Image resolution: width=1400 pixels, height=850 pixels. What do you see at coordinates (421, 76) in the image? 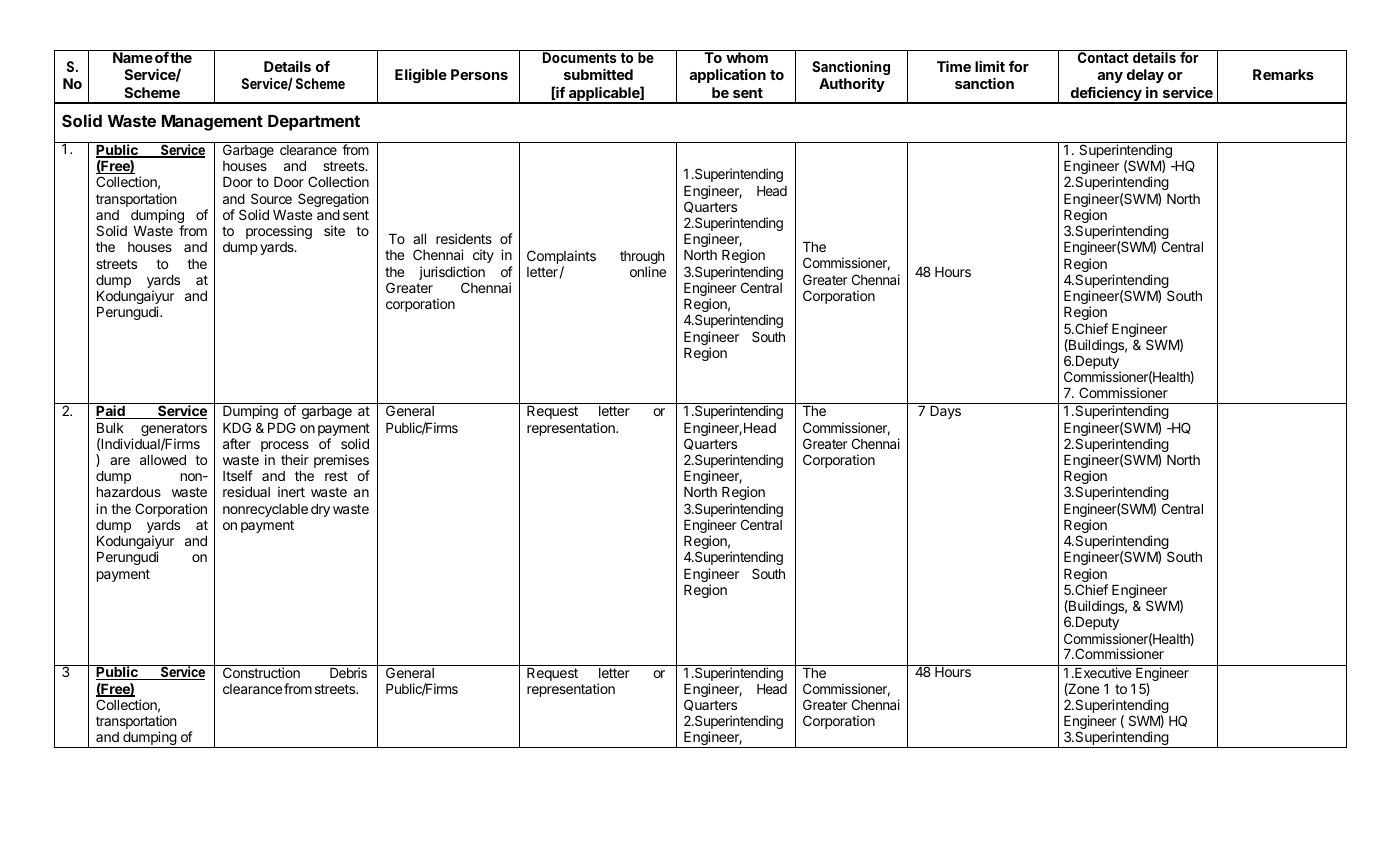
I see `Eligible` at bounding box center [421, 76].
